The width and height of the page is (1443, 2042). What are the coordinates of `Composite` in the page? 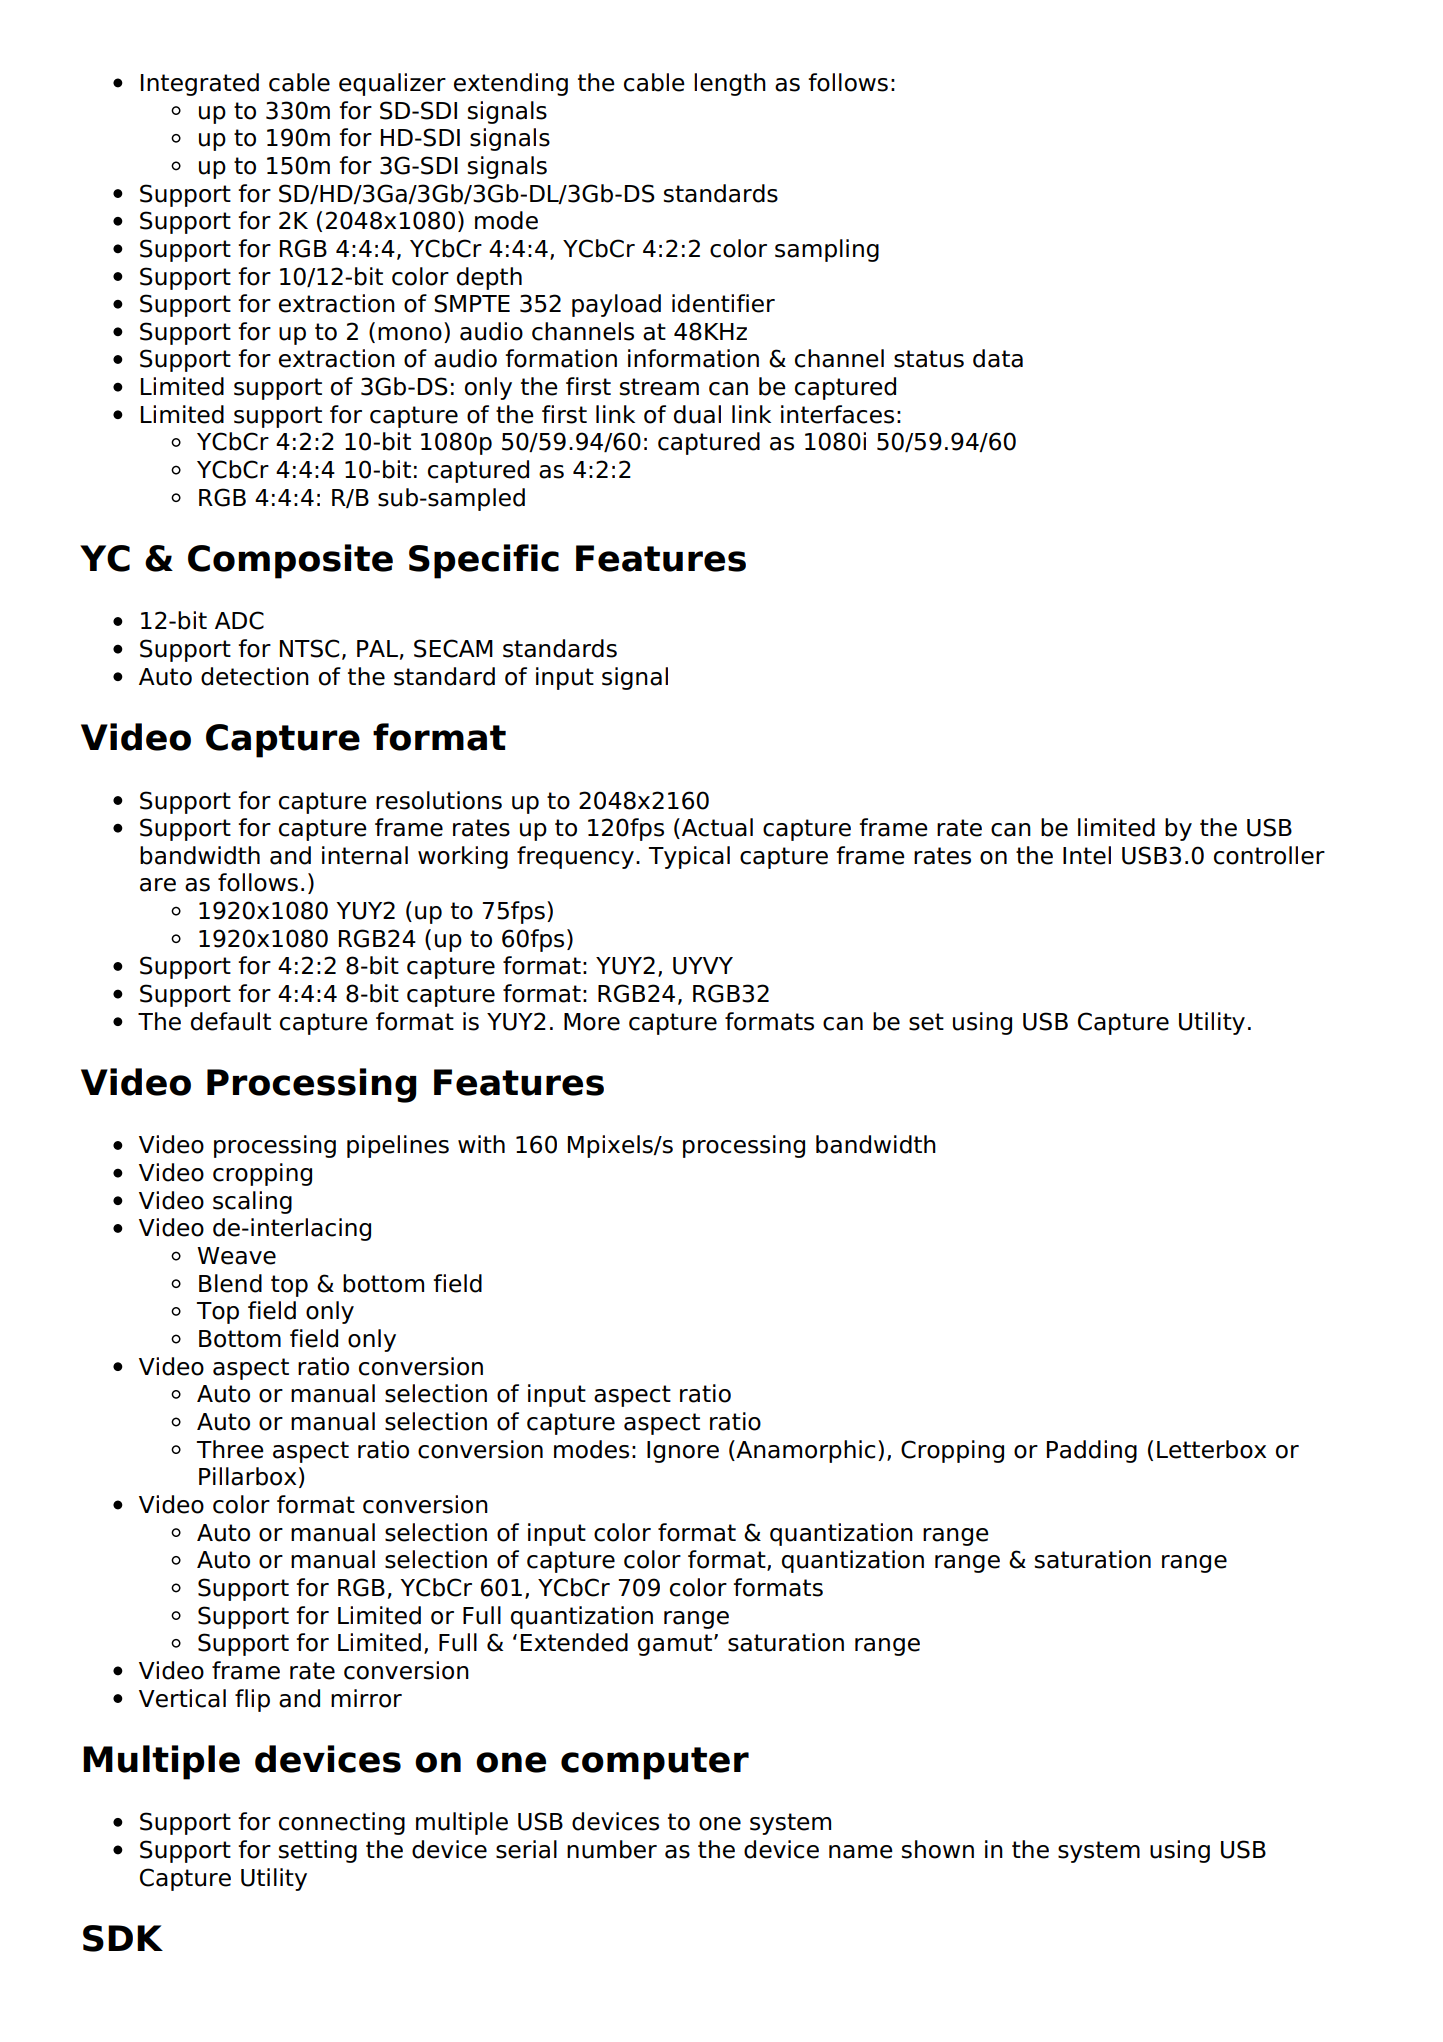 It's located at (290, 561).
